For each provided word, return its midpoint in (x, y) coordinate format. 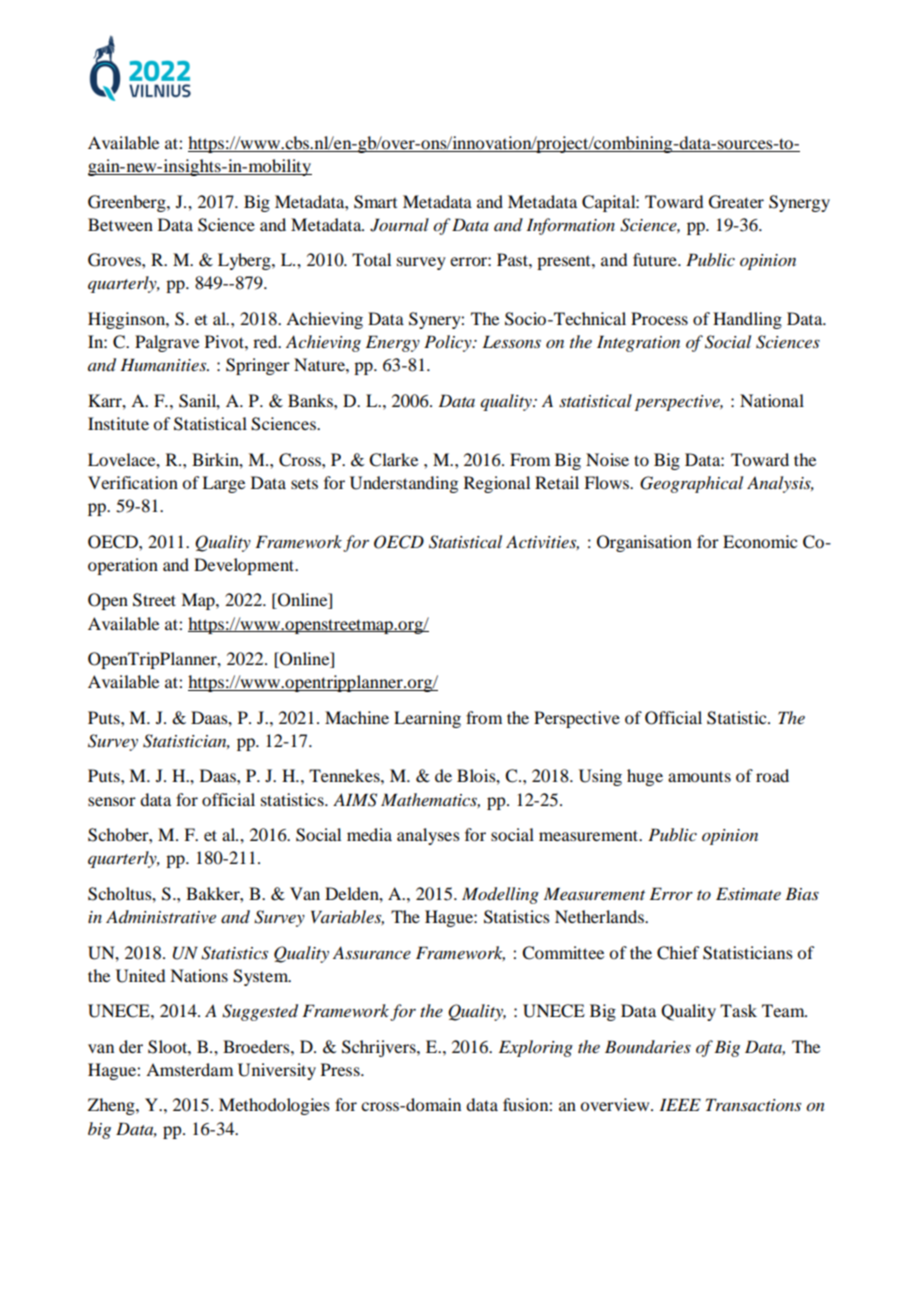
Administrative (161, 916)
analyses (428, 836)
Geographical (691, 484)
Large (223, 484)
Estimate (748, 893)
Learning (427, 719)
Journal (399, 225)
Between (120, 224)
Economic (760, 541)
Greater (736, 202)
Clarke (393, 460)
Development (245, 566)
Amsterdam (189, 1069)
